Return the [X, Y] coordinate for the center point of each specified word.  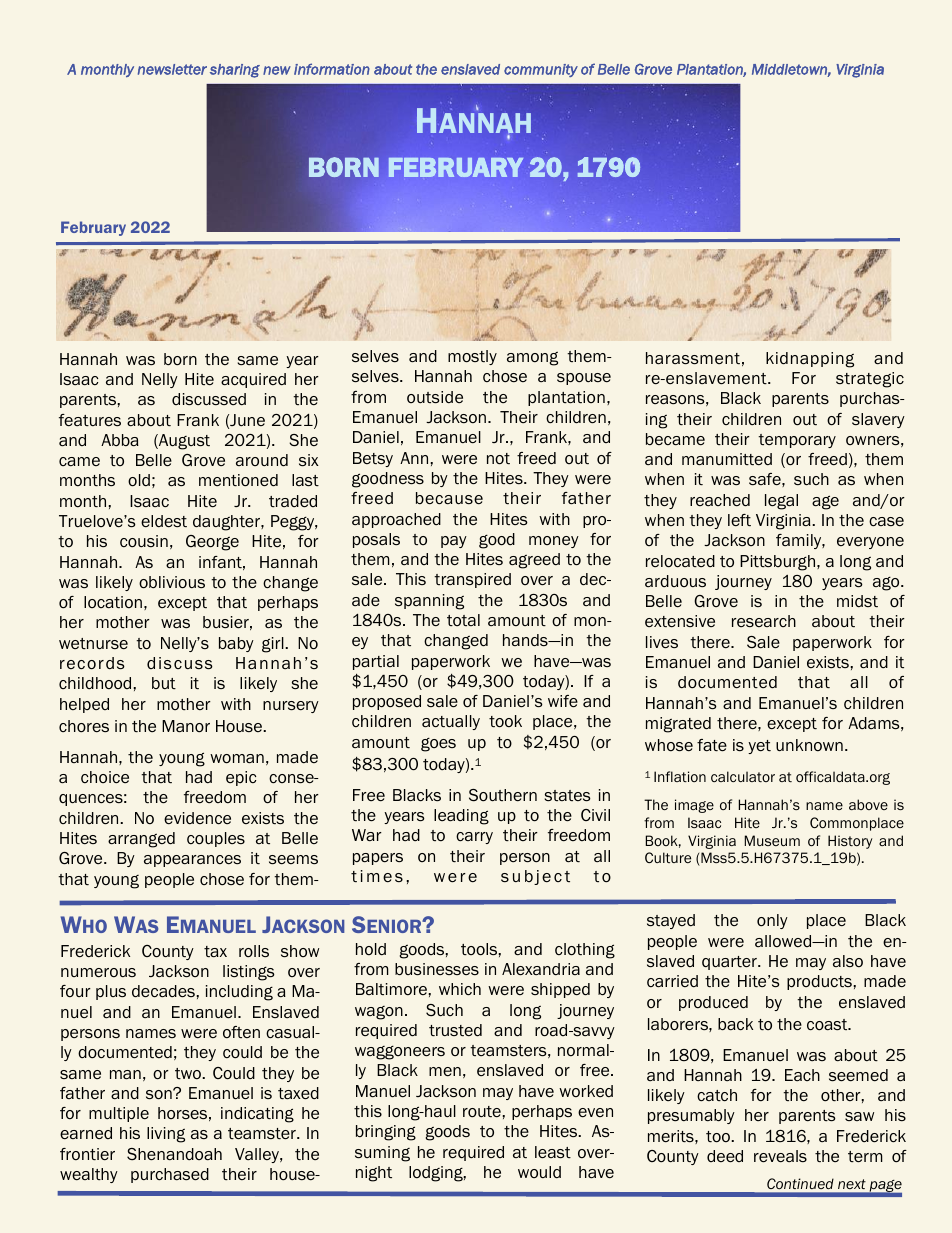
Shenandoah [174, 1154]
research [764, 621]
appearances [192, 861]
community [541, 70]
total [463, 620]
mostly [472, 357]
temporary [797, 441]
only [772, 921]
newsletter [172, 69]
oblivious [172, 582]
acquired [253, 380]
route [483, 1112]
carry [474, 838]
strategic [870, 380]
